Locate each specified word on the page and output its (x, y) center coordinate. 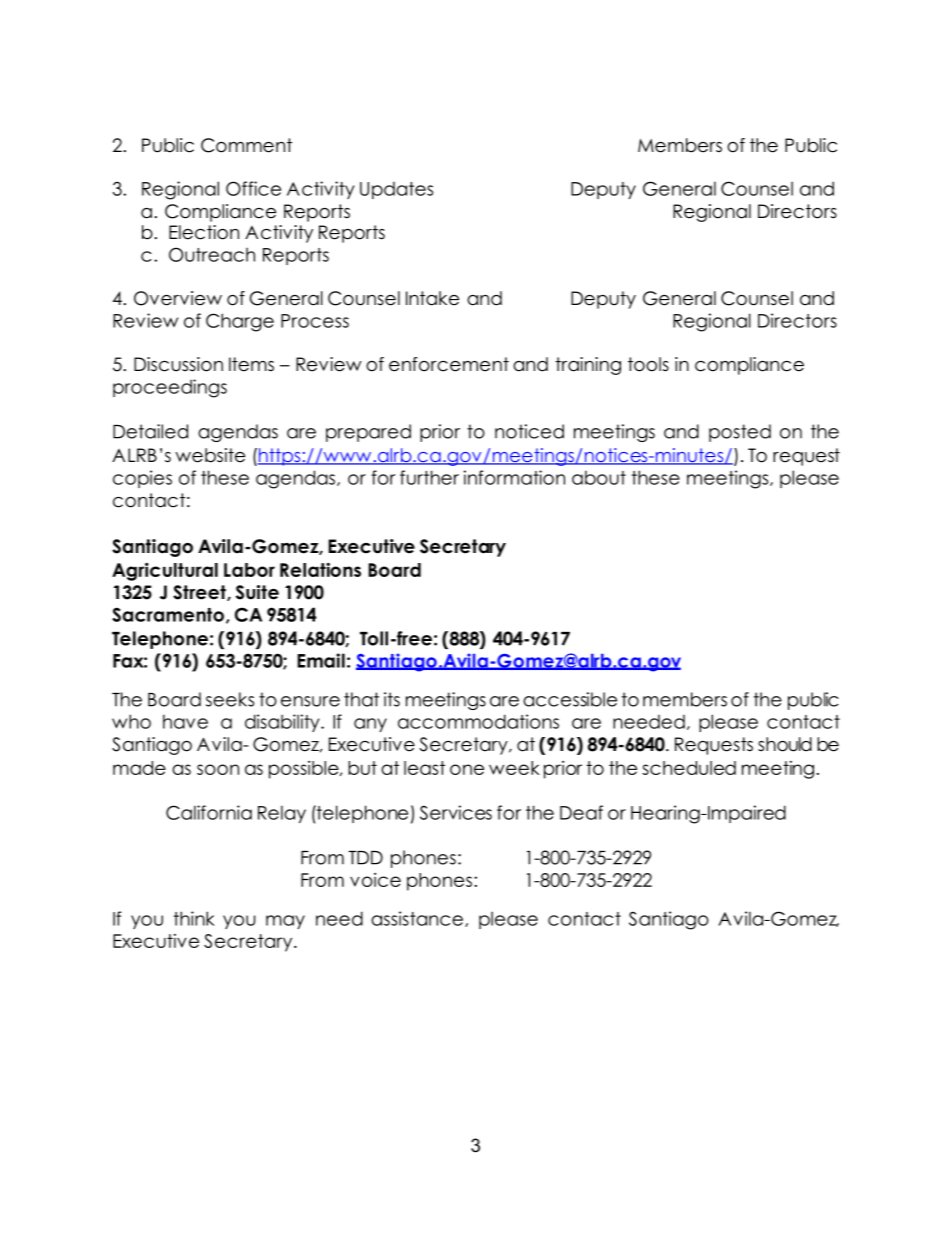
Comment (246, 145)
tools (648, 364)
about (599, 477)
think (194, 918)
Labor (249, 570)
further (429, 477)
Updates (396, 190)
